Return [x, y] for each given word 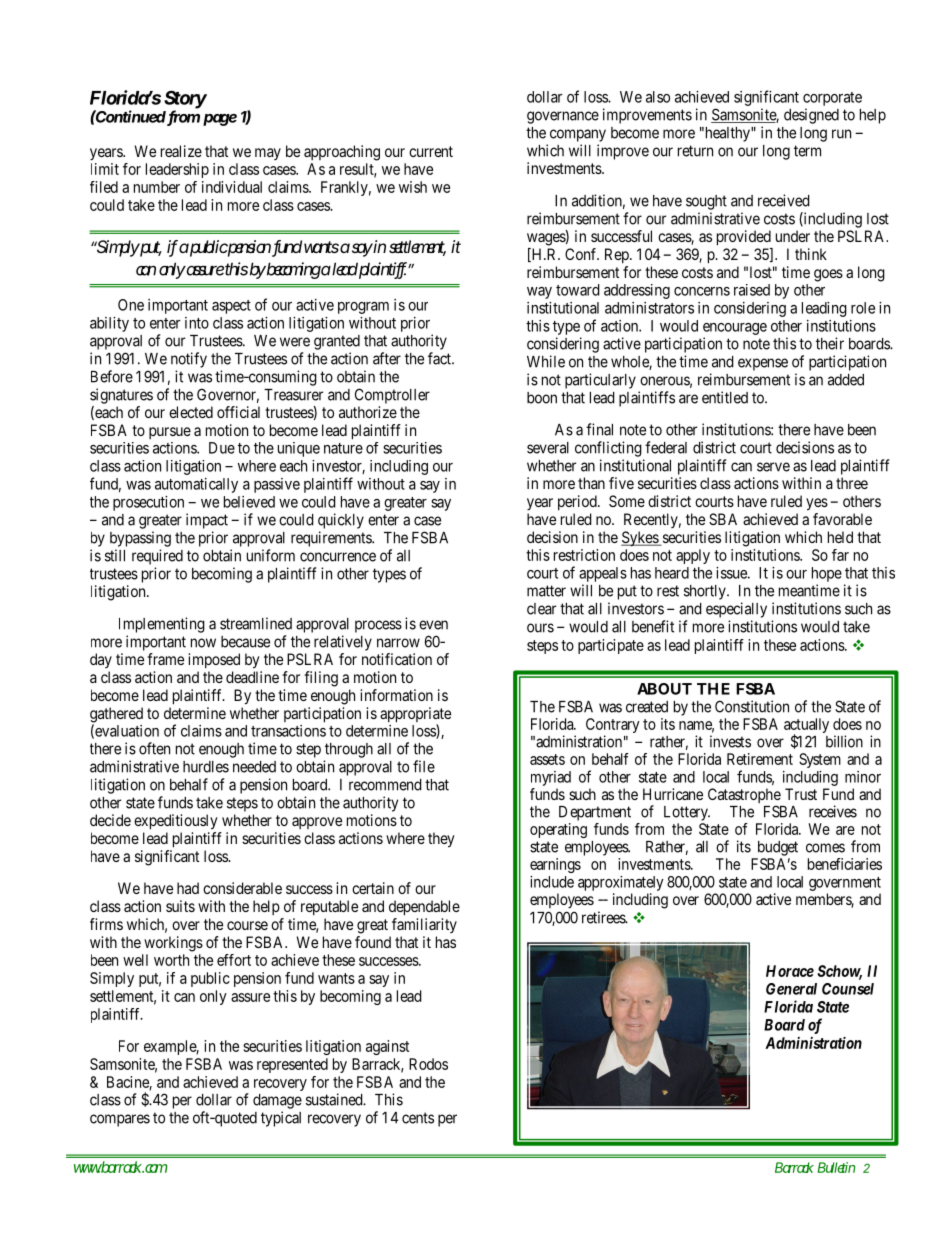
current [431, 151]
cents [418, 1118]
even [433, 625]
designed [811, 116]
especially [736, 610]
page [220, 120]
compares [120, 1120]
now [203, 643]
